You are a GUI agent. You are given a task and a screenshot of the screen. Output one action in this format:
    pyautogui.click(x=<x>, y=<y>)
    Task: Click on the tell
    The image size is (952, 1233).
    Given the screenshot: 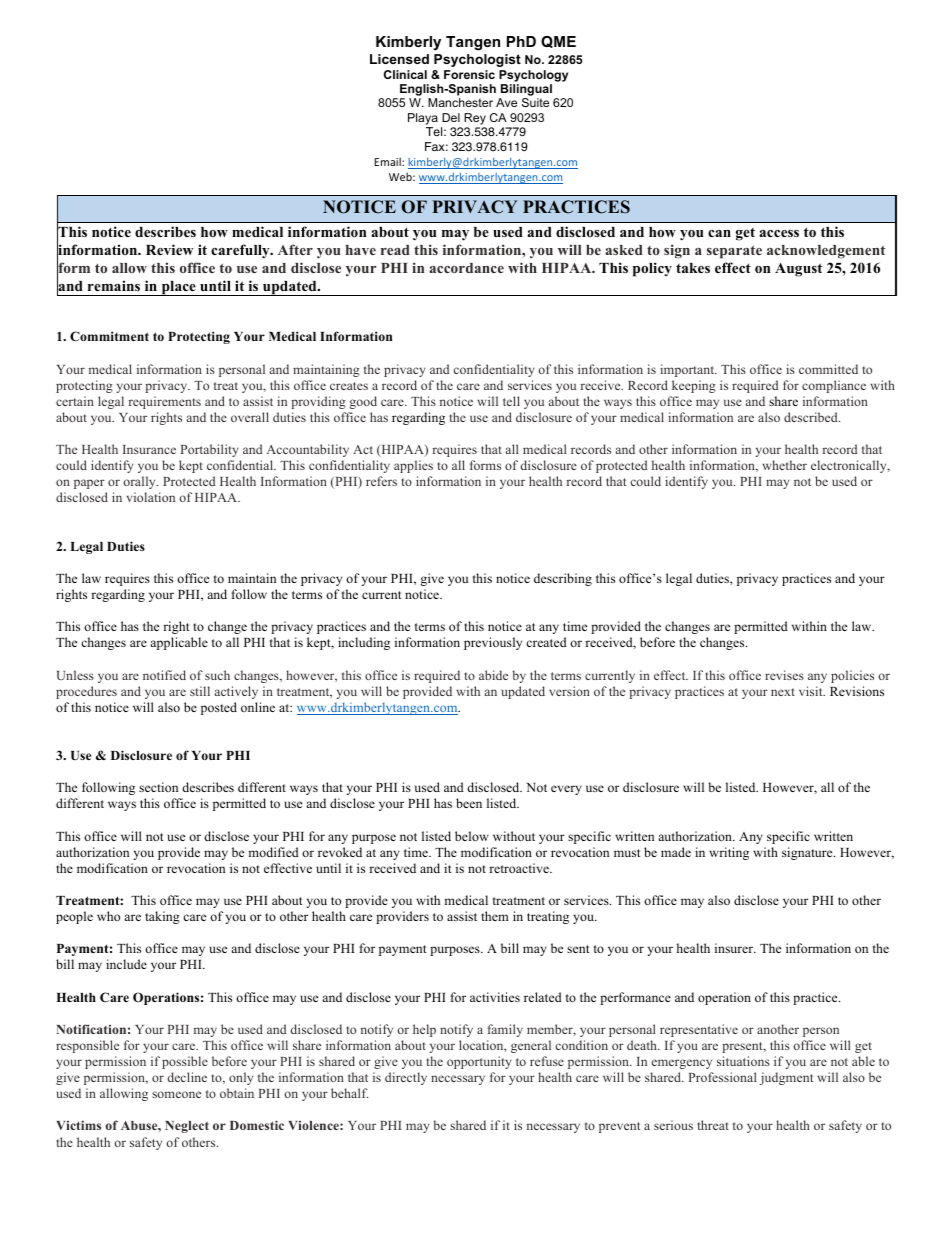 What is the action you would take?
    pyautogui.click(x=511, y=401)
